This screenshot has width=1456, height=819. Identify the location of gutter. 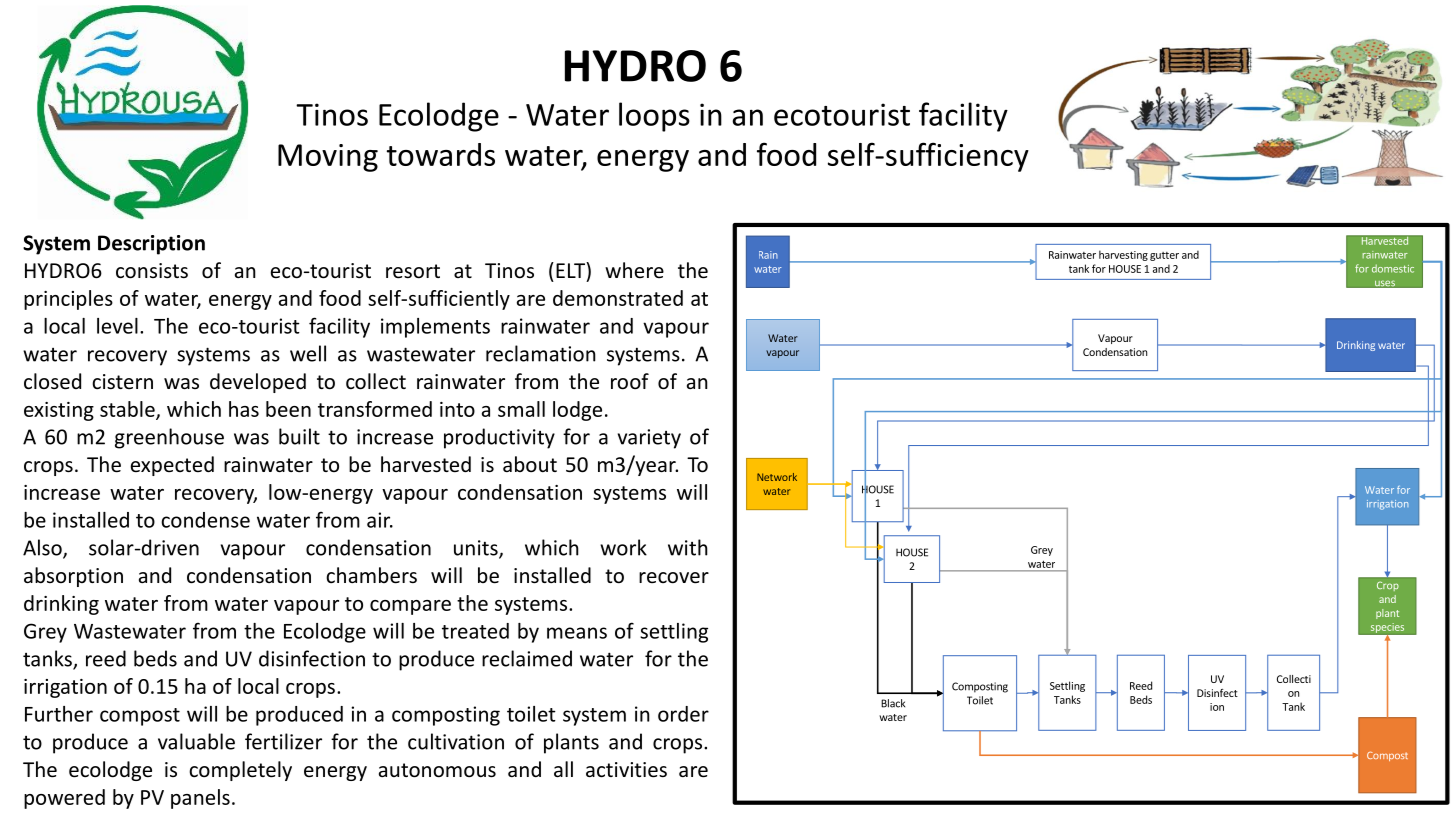
(1164, 256).
